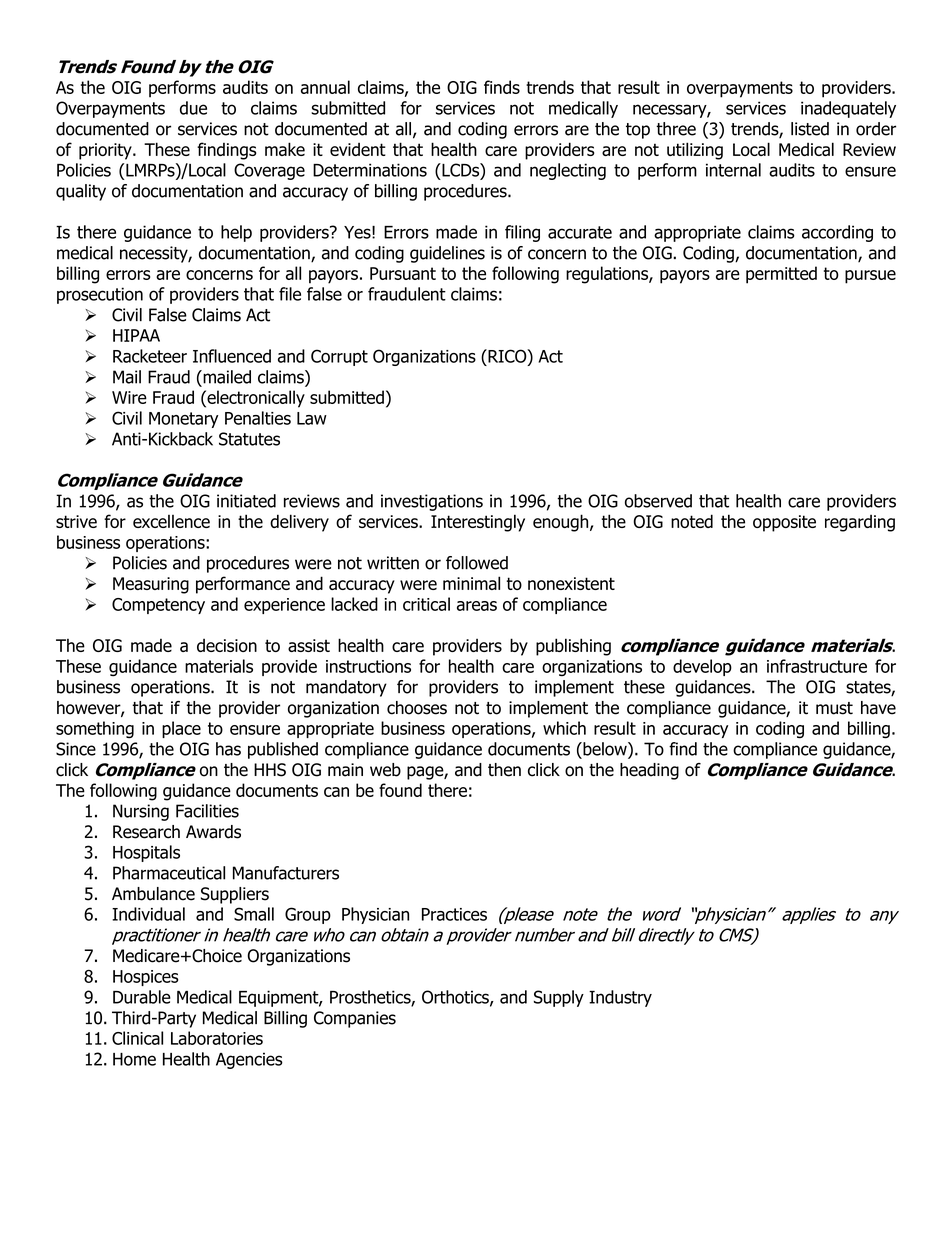  Describe the element at coordinates (781, 275) in the page. I see `permitted` at that location.
